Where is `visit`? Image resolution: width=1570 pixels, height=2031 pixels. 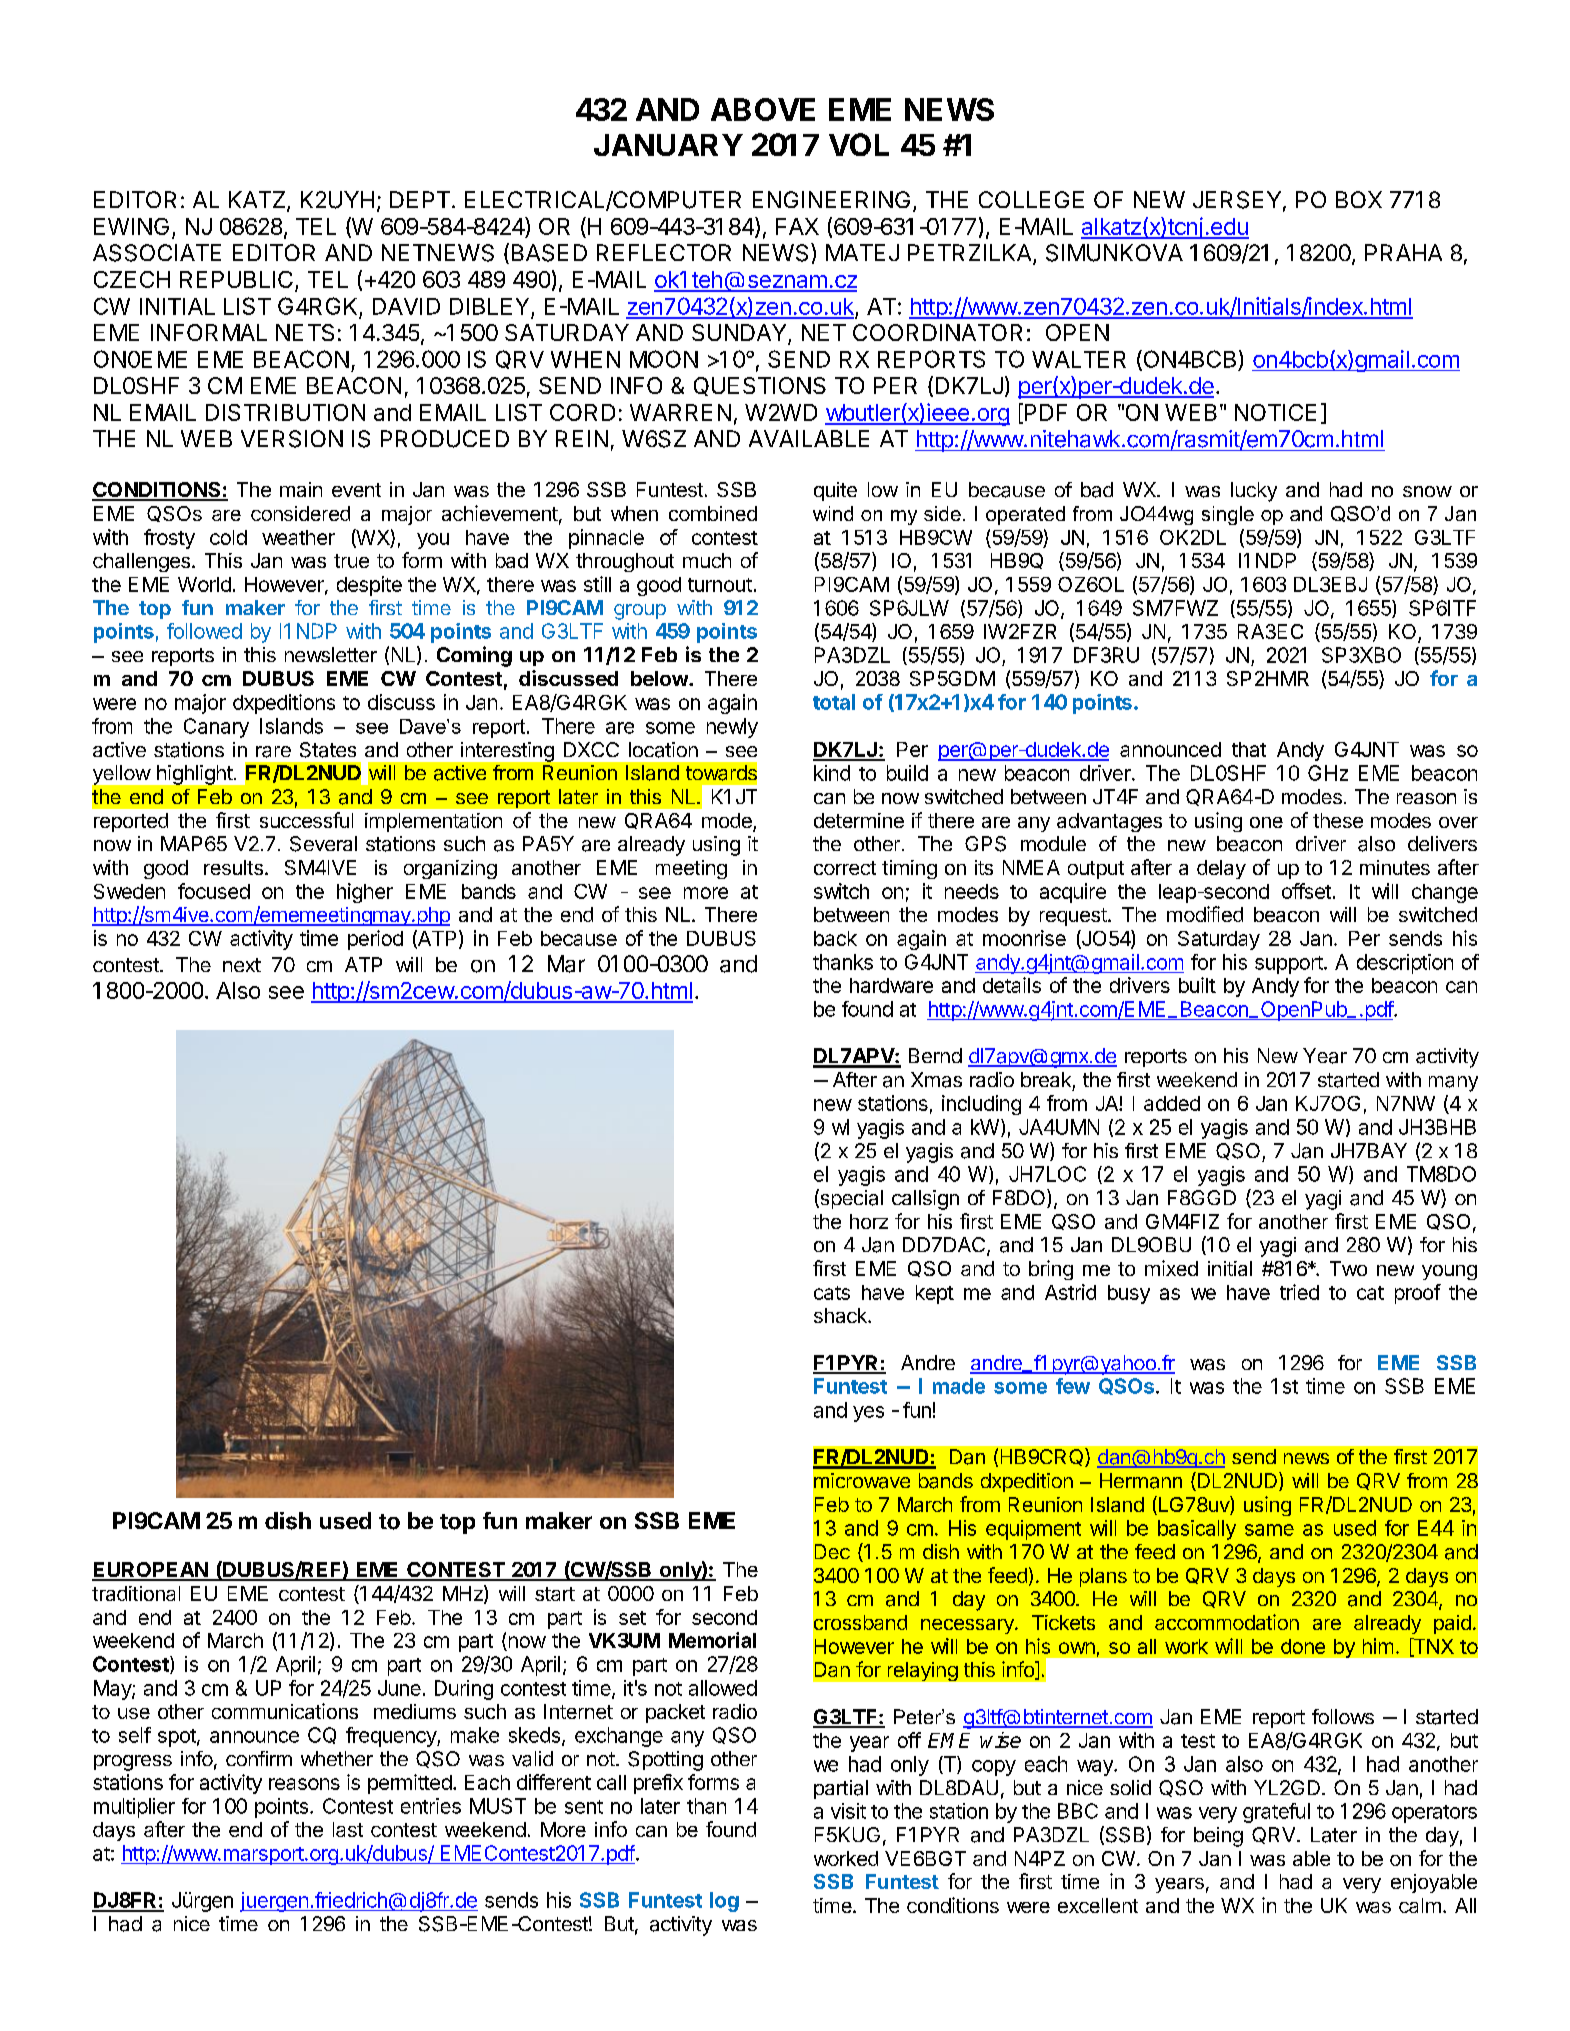
visit is located at coordinates (848, 1811).
